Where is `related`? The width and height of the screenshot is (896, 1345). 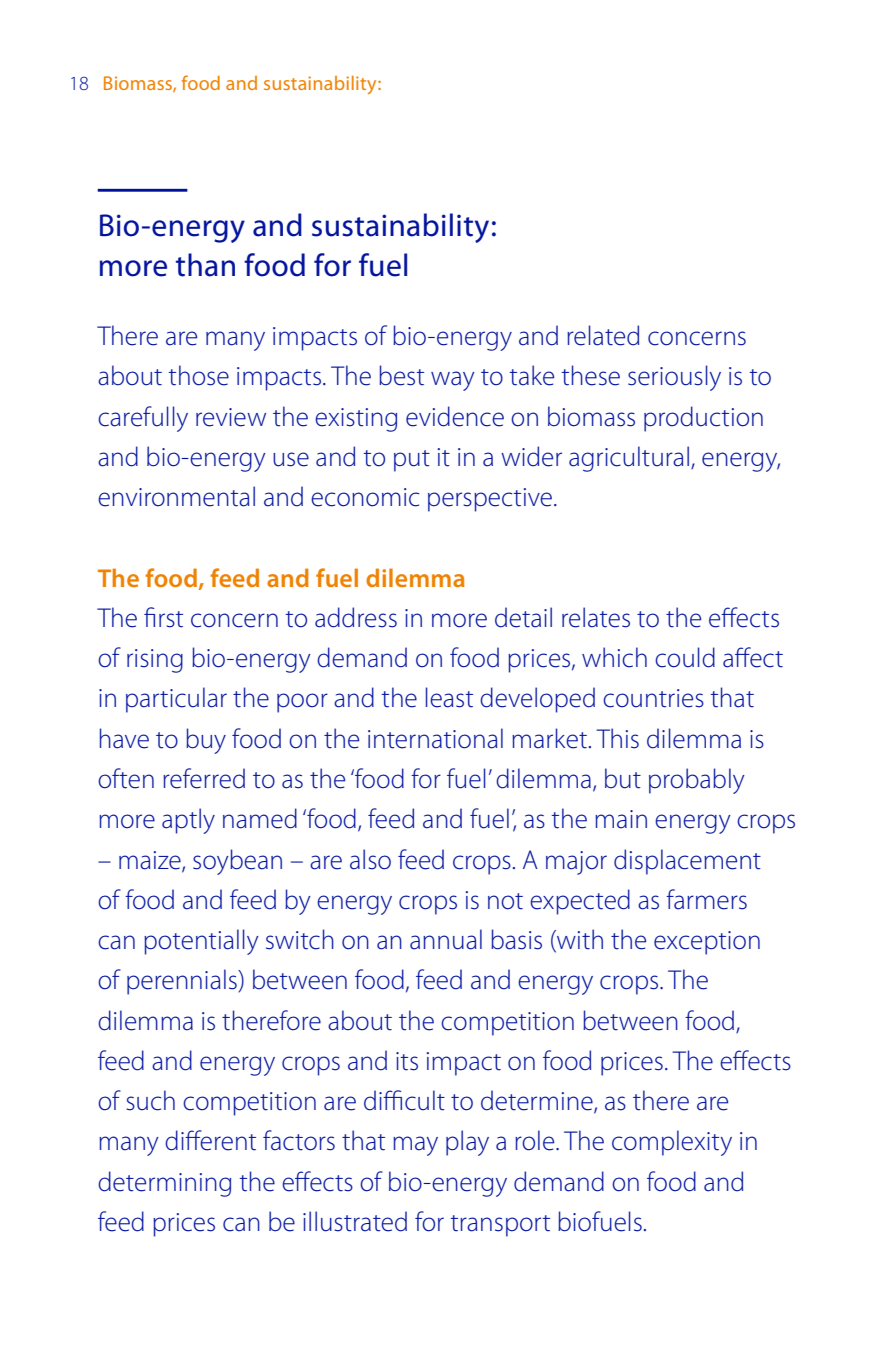 related is located at coordinates (603, 335).
